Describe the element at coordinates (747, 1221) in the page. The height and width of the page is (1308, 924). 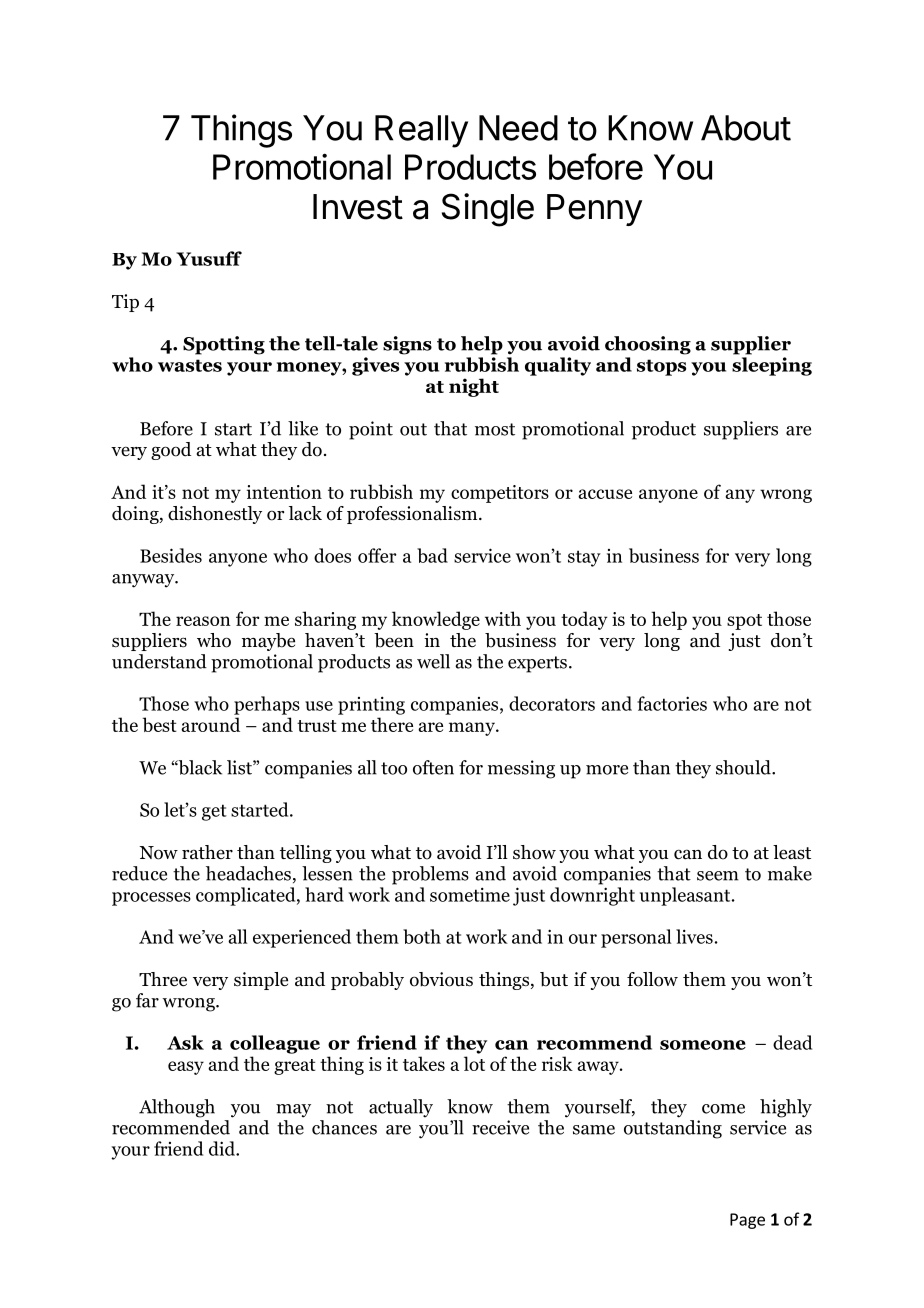
I see `Page` at that location.
